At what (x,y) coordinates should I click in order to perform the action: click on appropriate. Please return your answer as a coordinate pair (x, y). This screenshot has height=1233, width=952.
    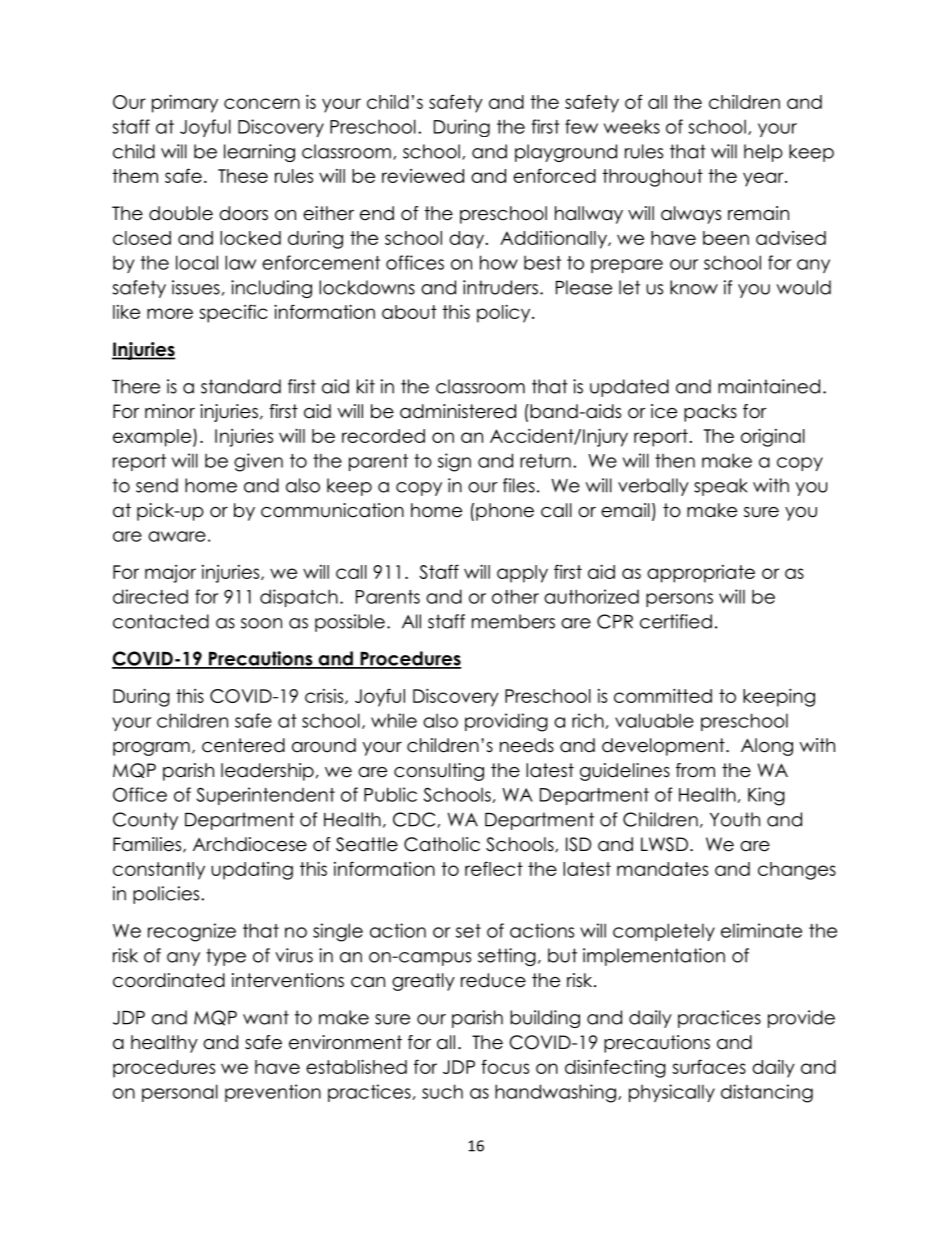
    Looking at the image, I should click on (701, 574).
